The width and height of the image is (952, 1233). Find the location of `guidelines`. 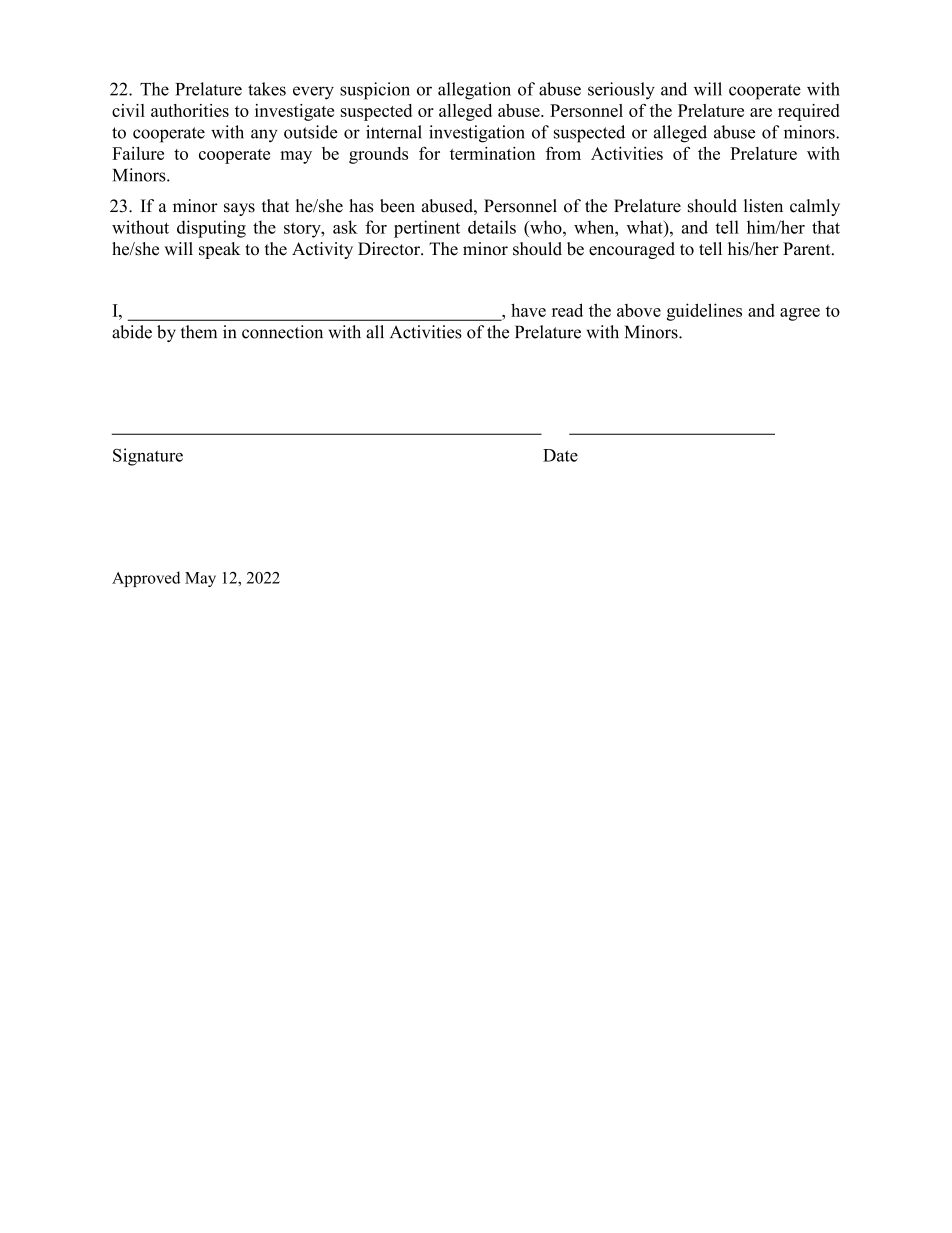

guidelines is located at coordinates (704, 312).
